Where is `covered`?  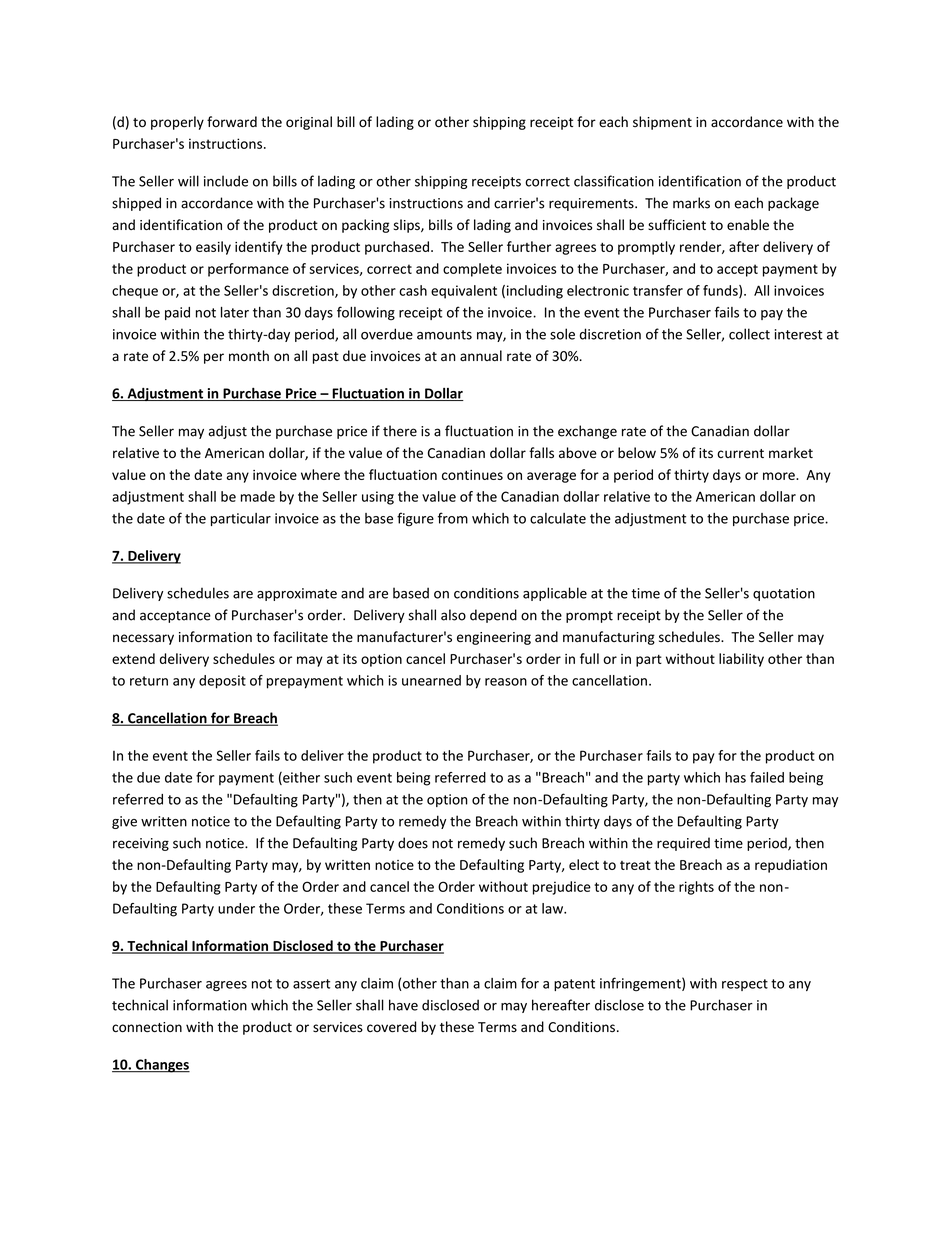 covered is located at coordinates (391, 1027).
